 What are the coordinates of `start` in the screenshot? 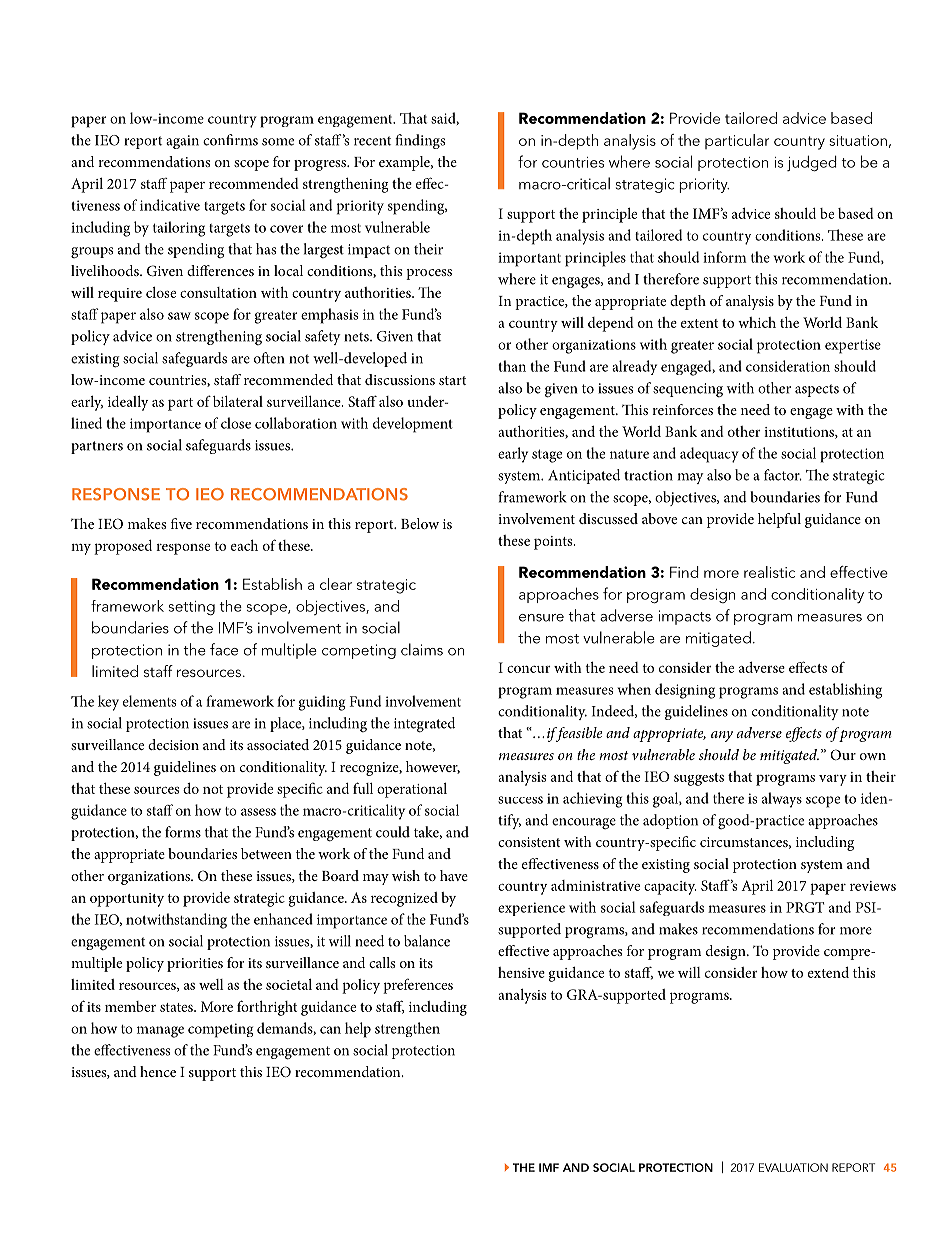 It's located at (452, 380).
